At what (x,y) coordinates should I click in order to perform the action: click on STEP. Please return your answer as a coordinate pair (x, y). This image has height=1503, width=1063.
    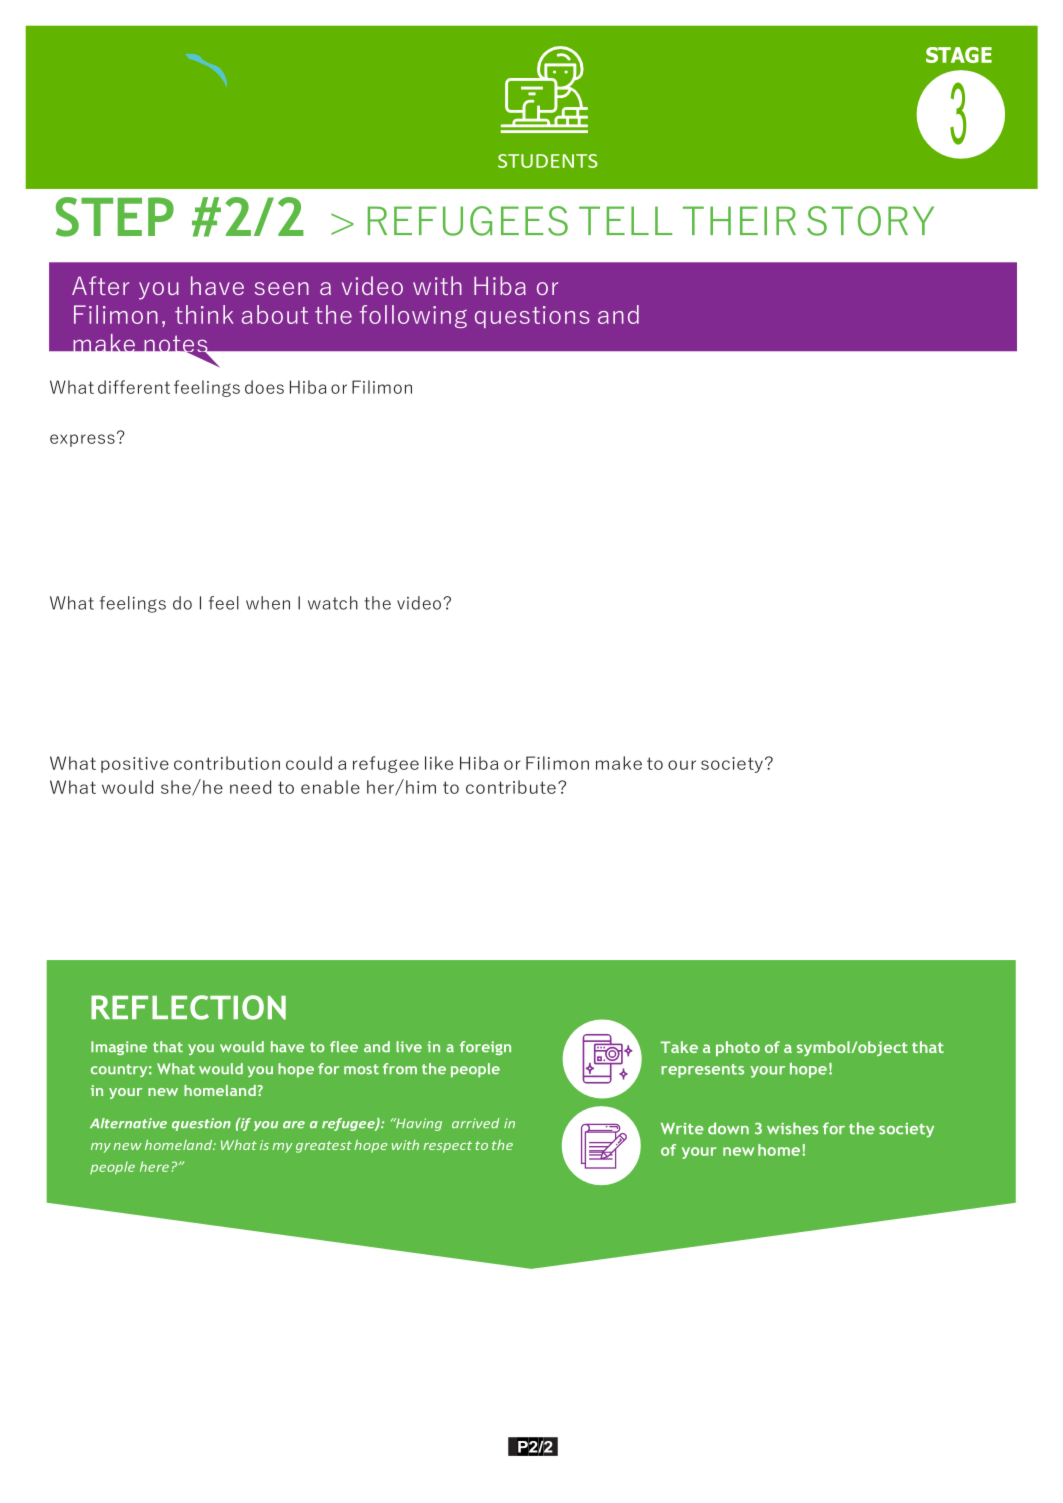
    Looking at the image, I should click on (115, 217).
